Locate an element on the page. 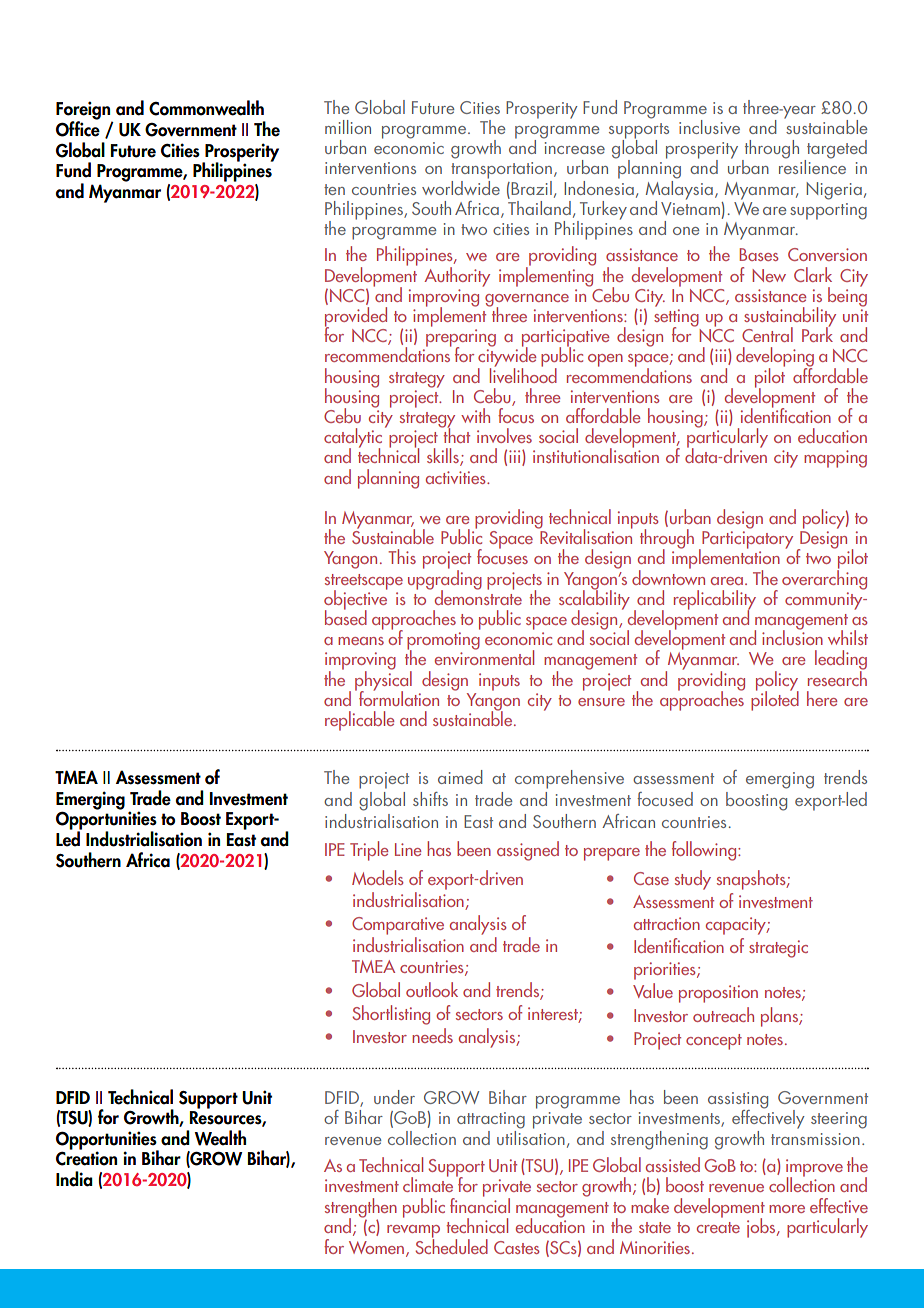 Image resolution: width=924 pixels, height=1308 pixels. India is located at coordinates (74, 1179).
